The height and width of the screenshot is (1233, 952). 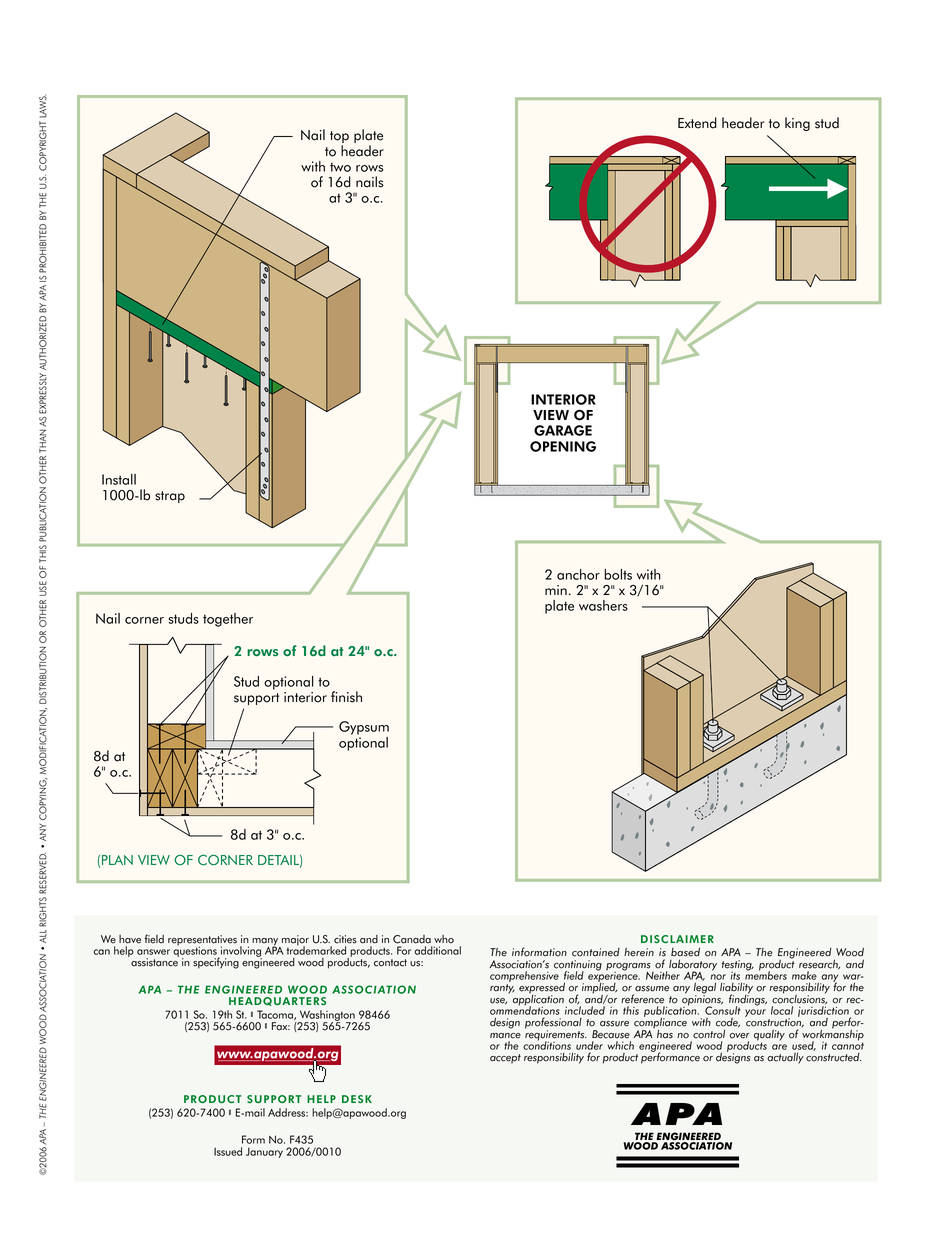 What do you see at coordinates (340, 167) in the screenshot?
I see `two` at bounding box center [340, 167].
